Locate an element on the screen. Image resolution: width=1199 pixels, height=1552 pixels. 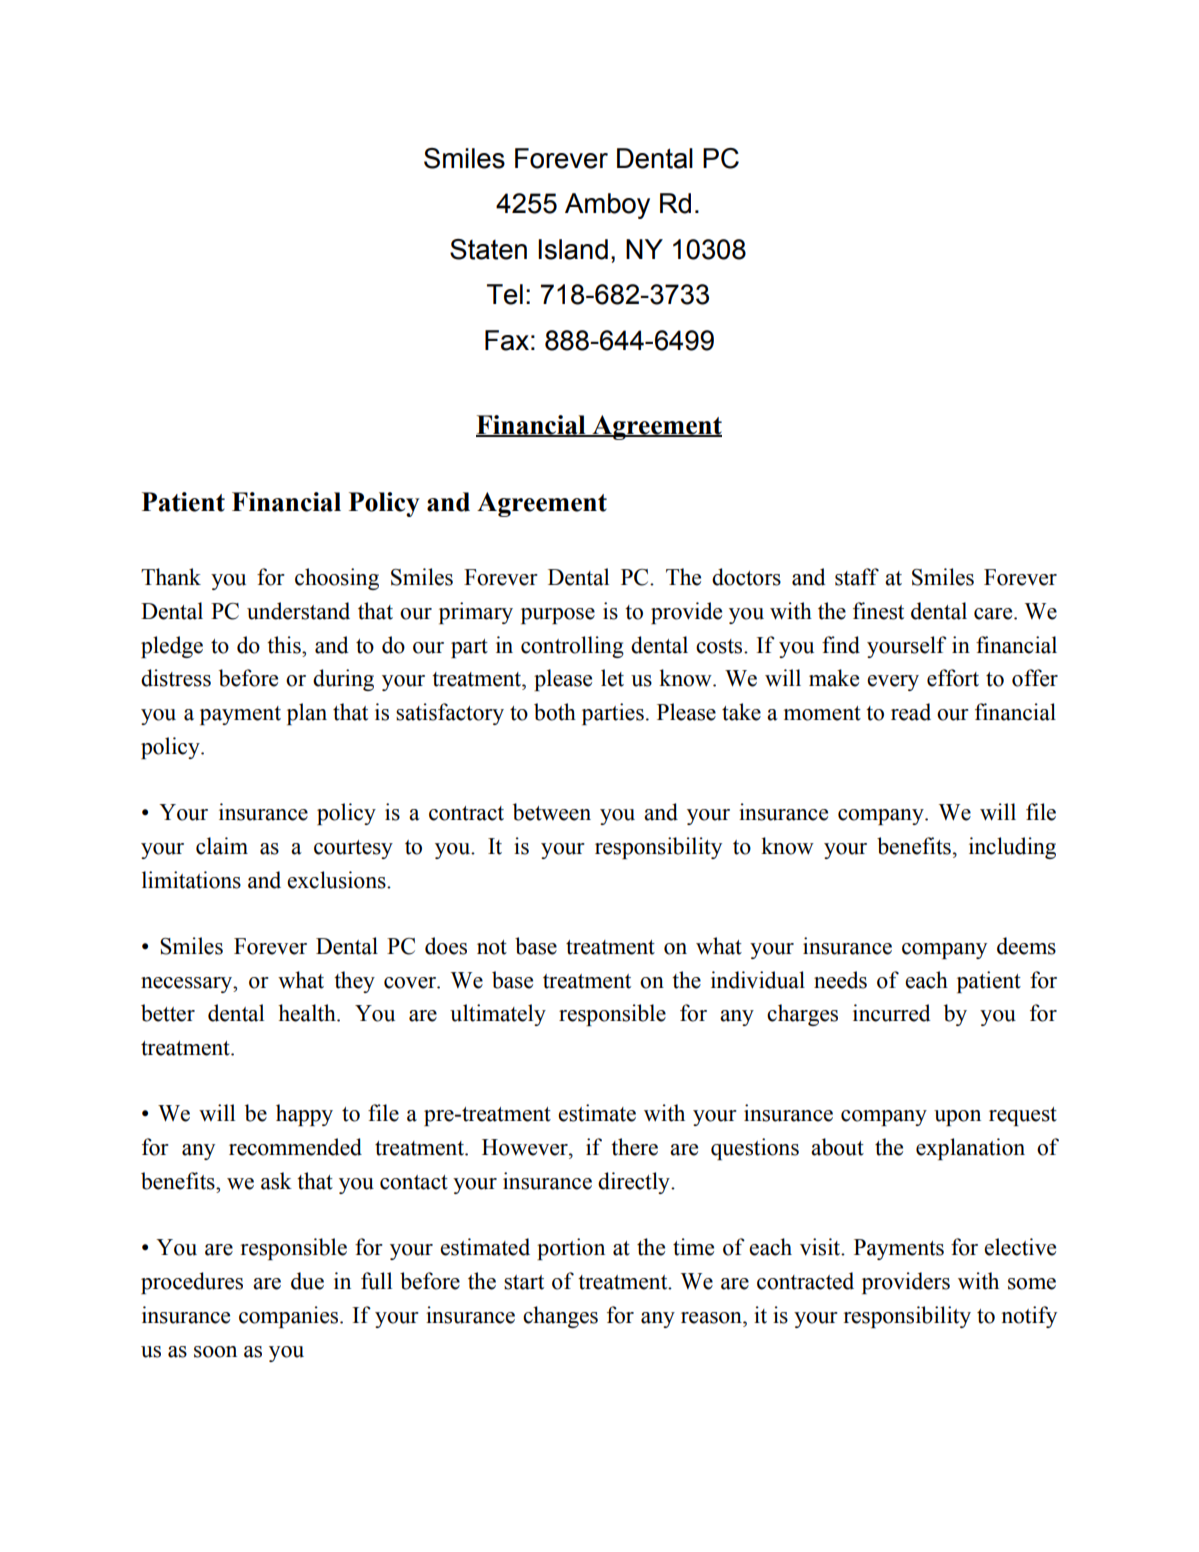
changes is located at coordinates (560, 1317).
